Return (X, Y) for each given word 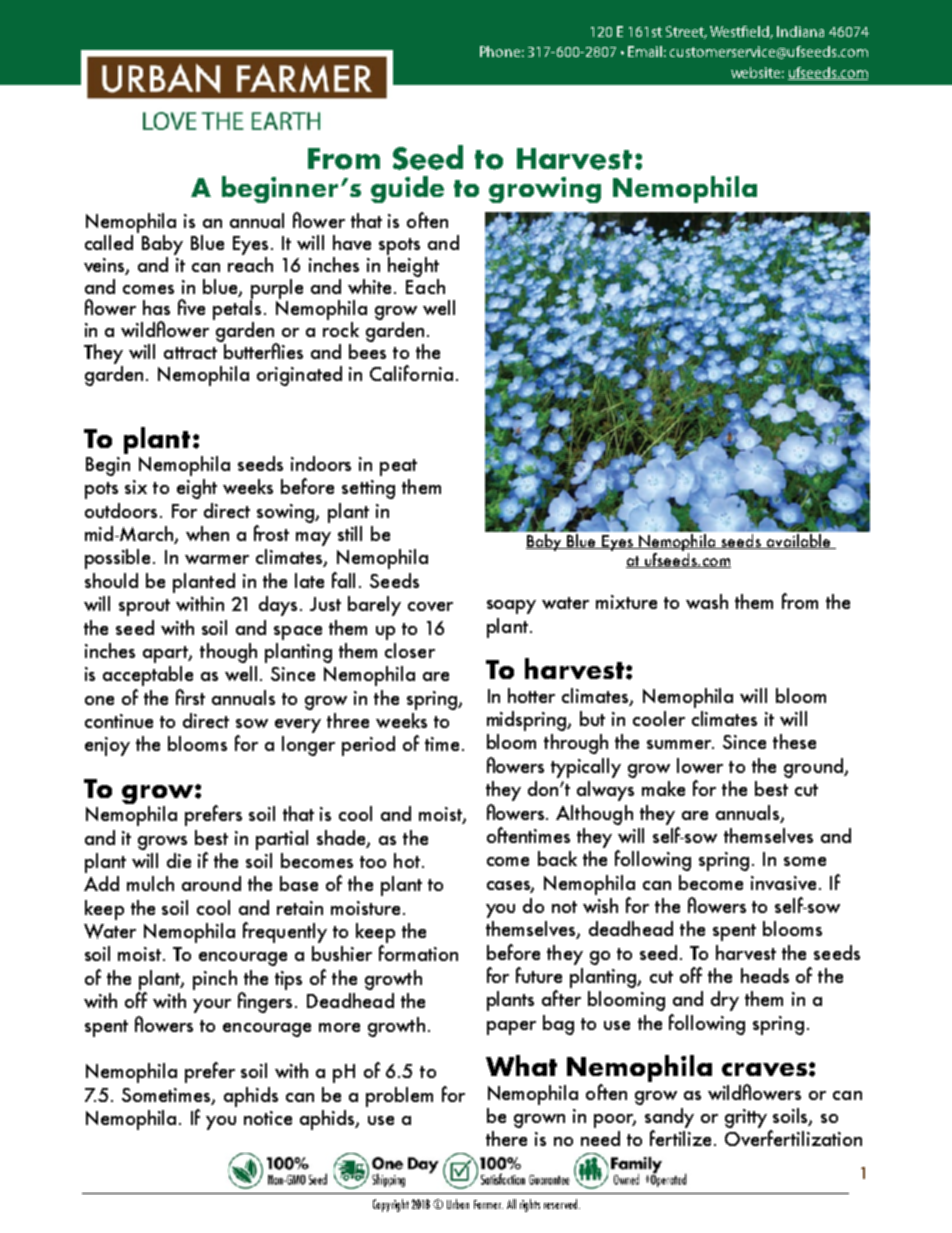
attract (190, 353)
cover (430, 606)
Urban (458, 1204)
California (411, 373)
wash (707, 601)
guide (407, 189)
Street (686, 32)
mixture (626, 602)
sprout (144, 607)
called (109, 242)
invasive (783, 883)
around (211, 883)
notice (268, 1118)
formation (418, 953)
